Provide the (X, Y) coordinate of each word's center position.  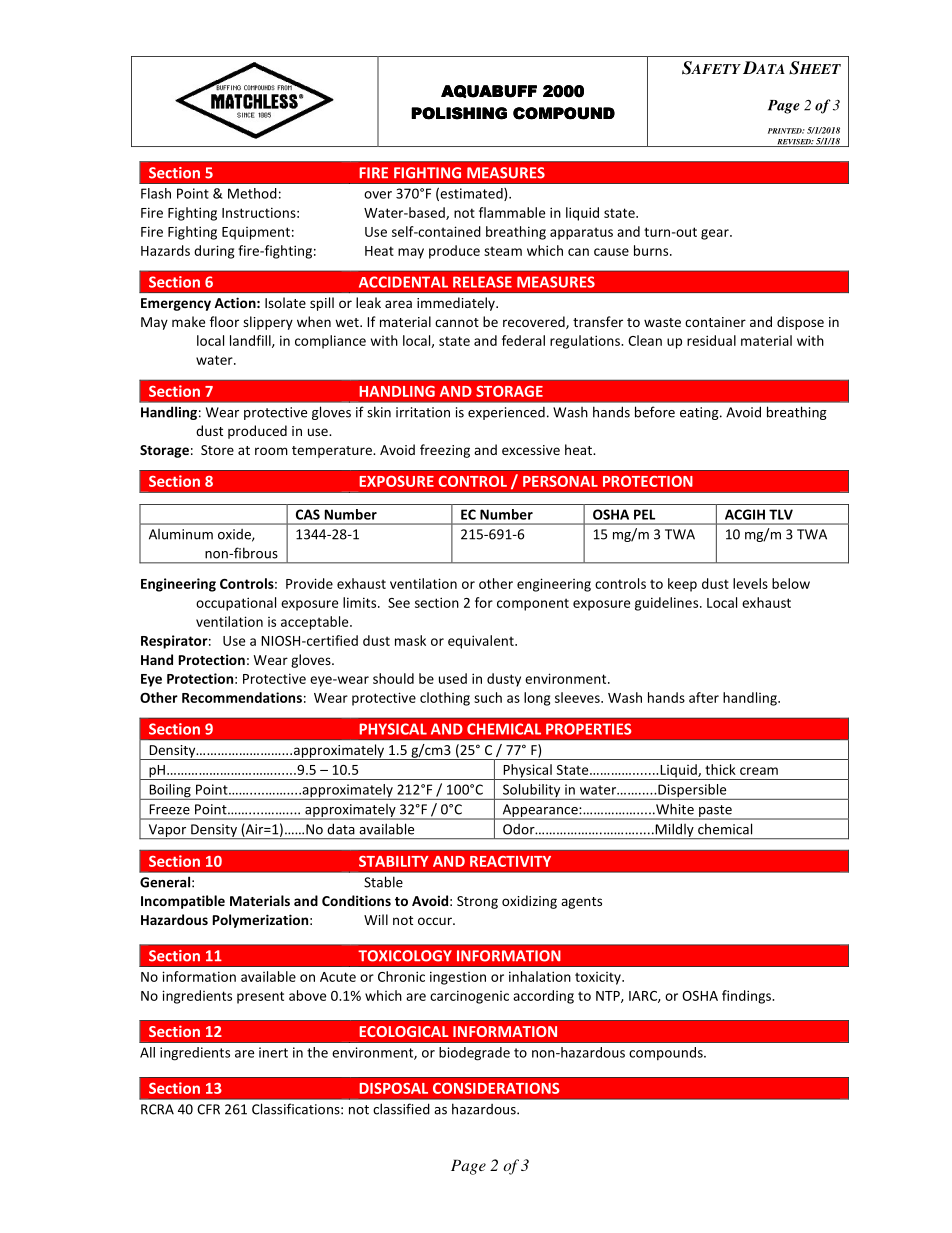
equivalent (482, 642)
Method (252, 193)
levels (750, 583)
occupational (236, 604)
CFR (208, 1109)
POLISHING (459, 113)
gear (716, 234)
